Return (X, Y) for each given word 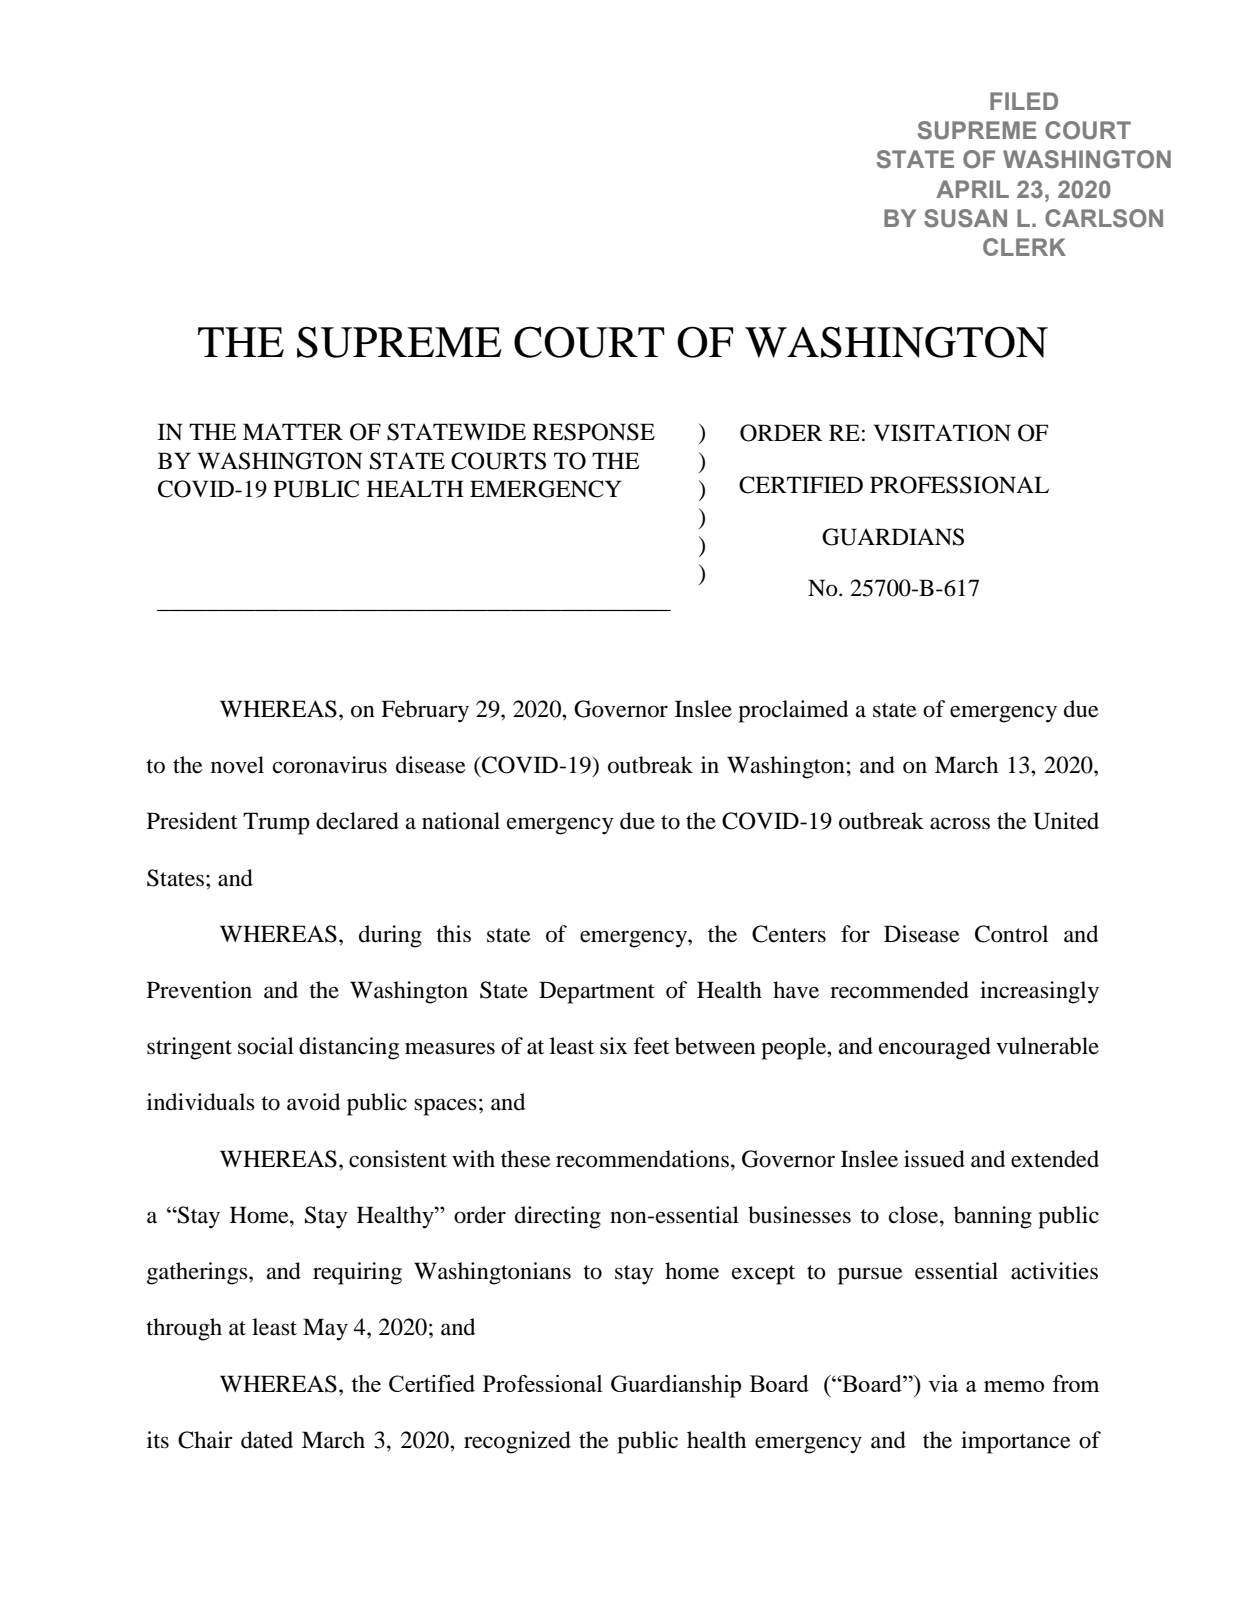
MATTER (293, 431)
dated (267, 1440)
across (960, 823)
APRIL (972, 189)
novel (237, 765)
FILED (1024, 101)
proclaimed (793, 711)
